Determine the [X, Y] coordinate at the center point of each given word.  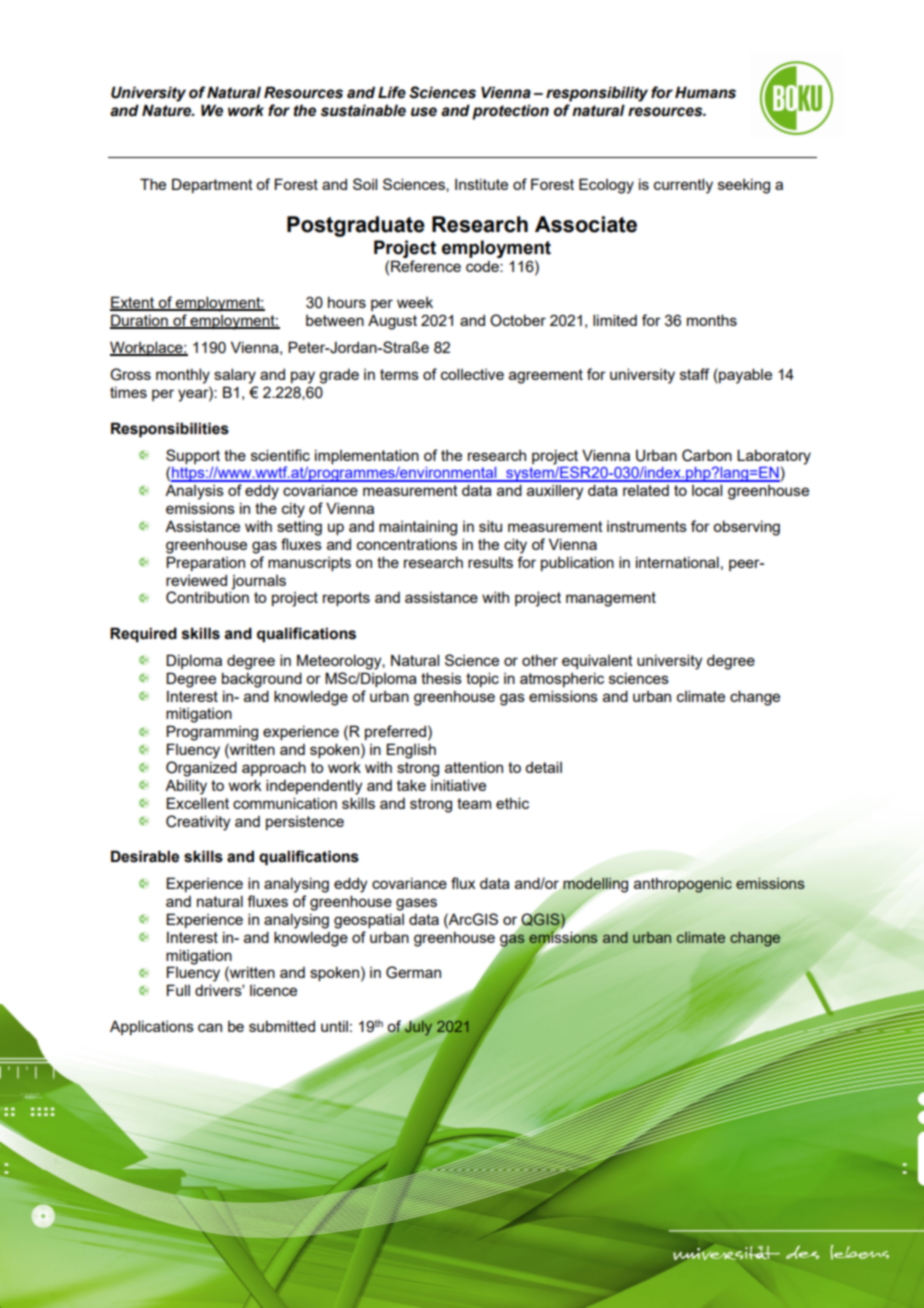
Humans [705, 92]
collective [472, 374]
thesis [441, 678]
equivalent [597, 661]
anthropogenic [683, 885]
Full [178, 990]
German [413, 972]
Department [212, 185]
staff [694, 374]
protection [510, 112]
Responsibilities [170, 429]
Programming [212, 733]
